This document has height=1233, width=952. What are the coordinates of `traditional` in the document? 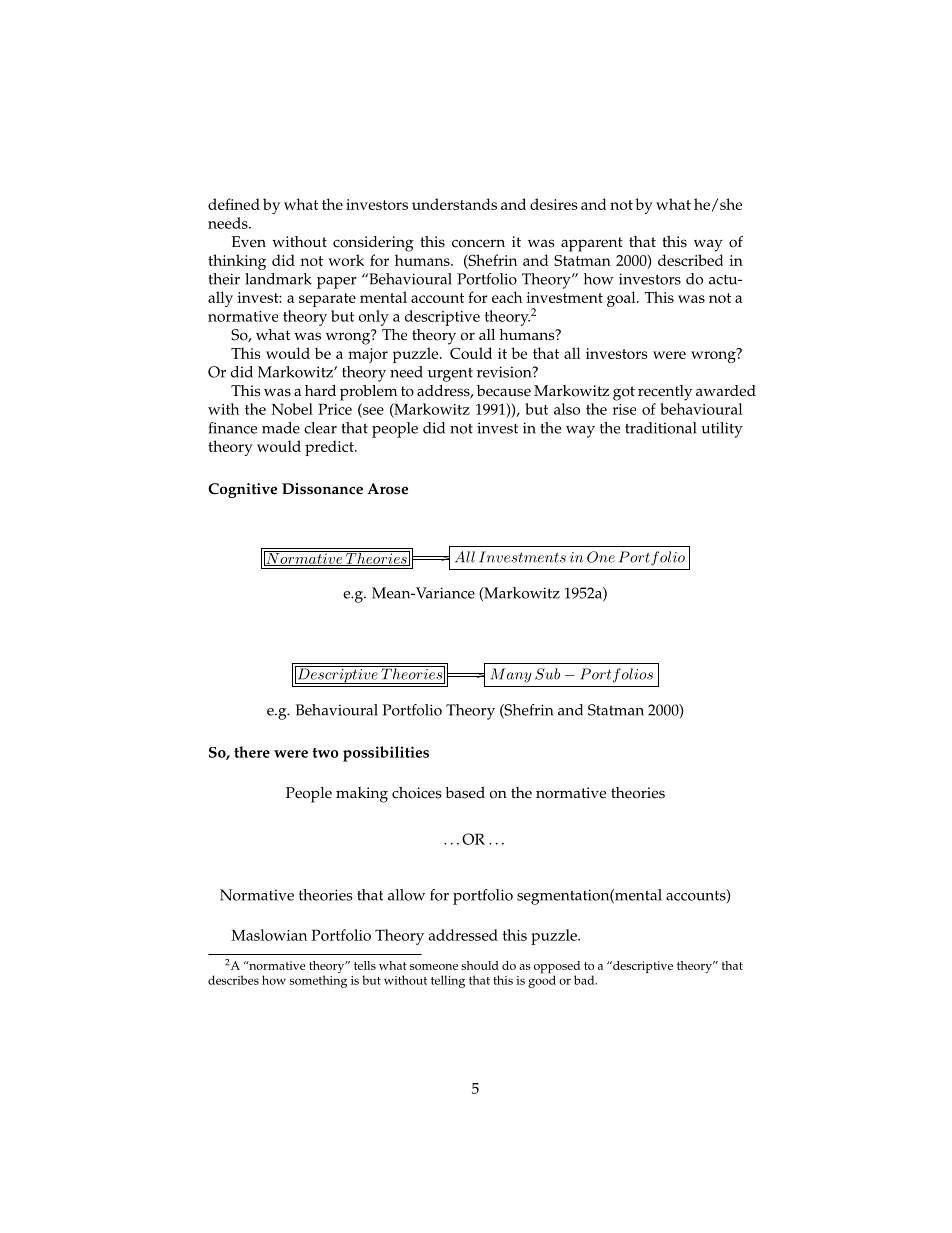 It's located at (661, 428).
